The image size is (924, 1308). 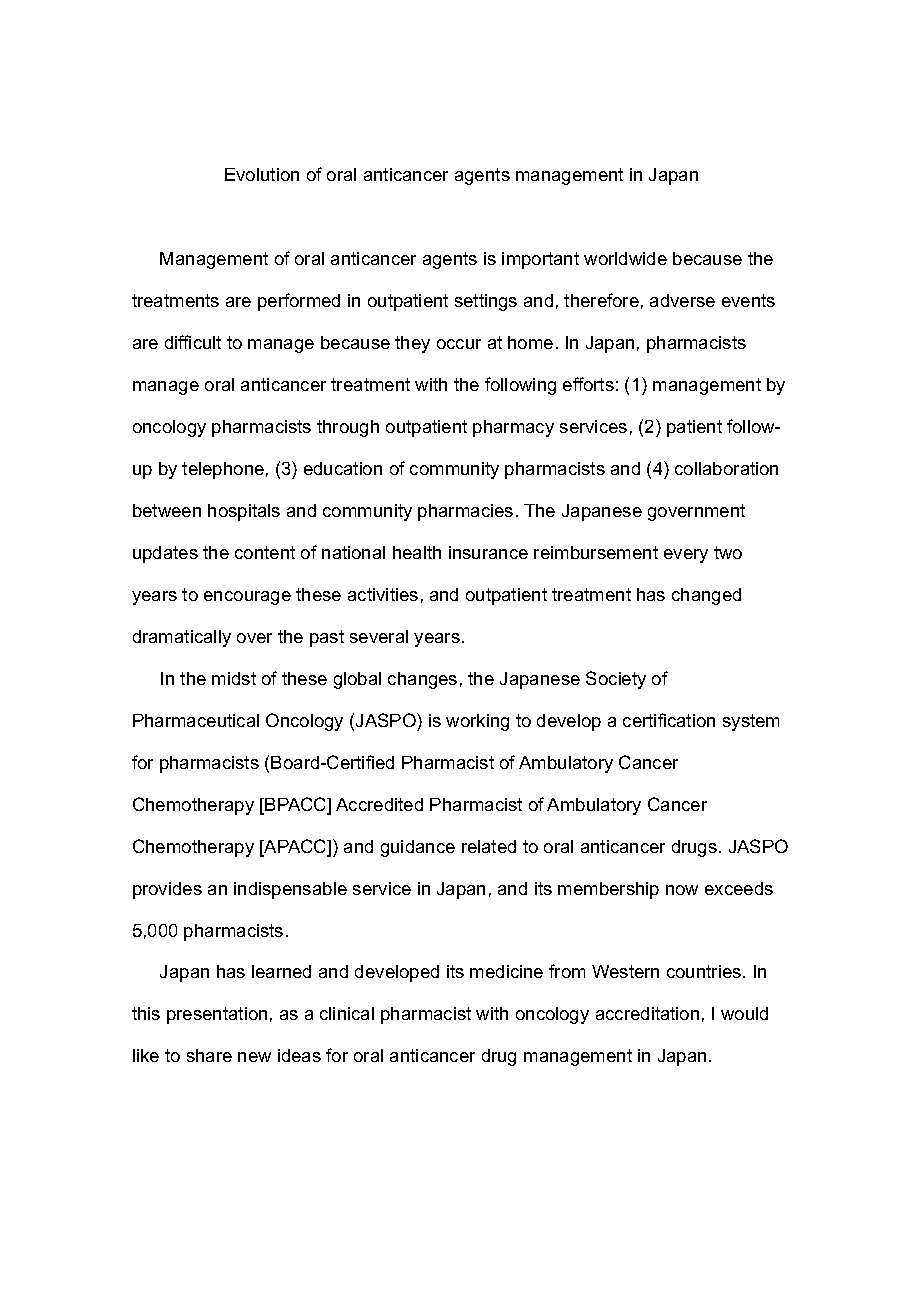 I want to click on presentation, so click(x=217, y=1015).
